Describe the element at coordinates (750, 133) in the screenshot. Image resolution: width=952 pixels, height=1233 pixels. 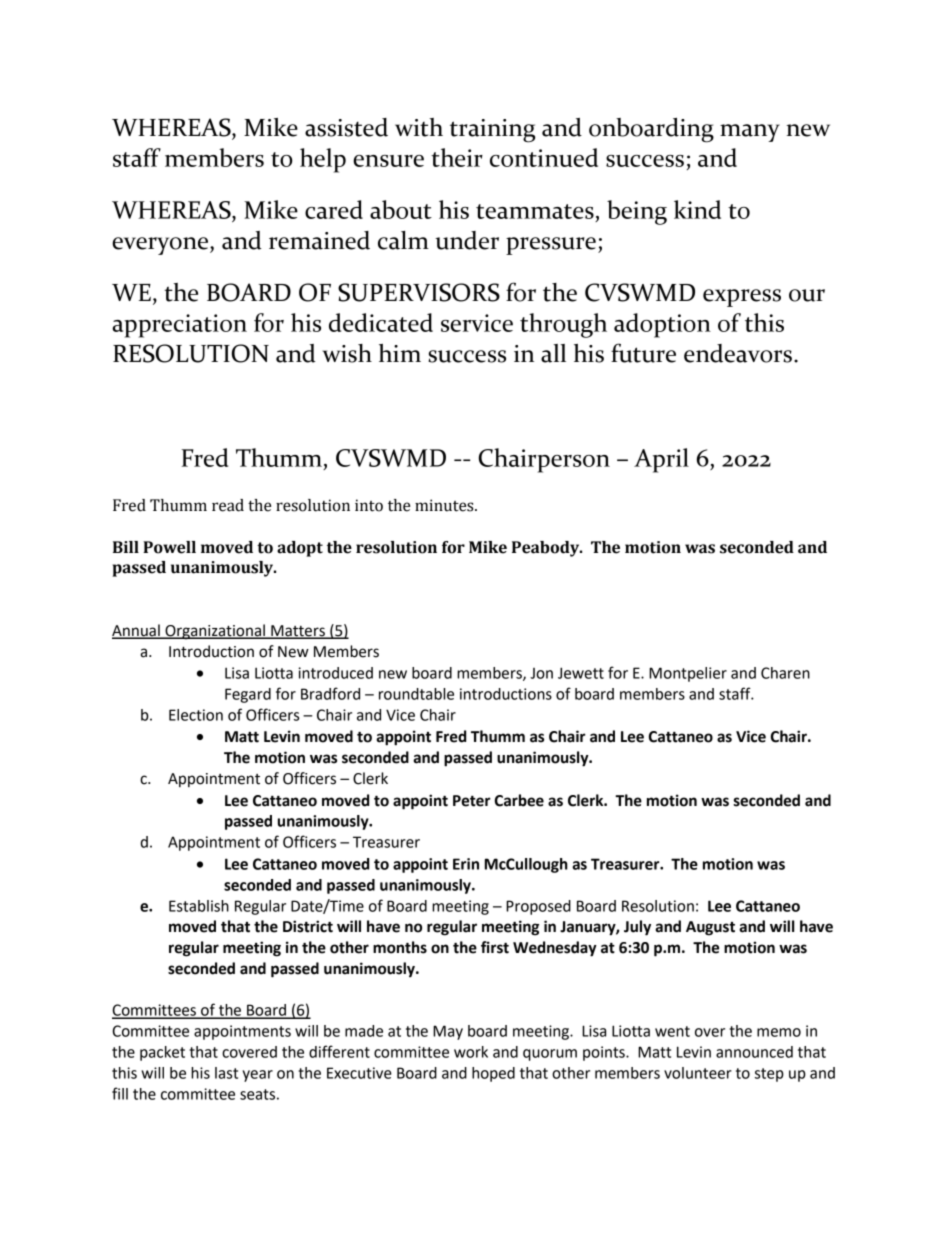
I see `many` at that location.
